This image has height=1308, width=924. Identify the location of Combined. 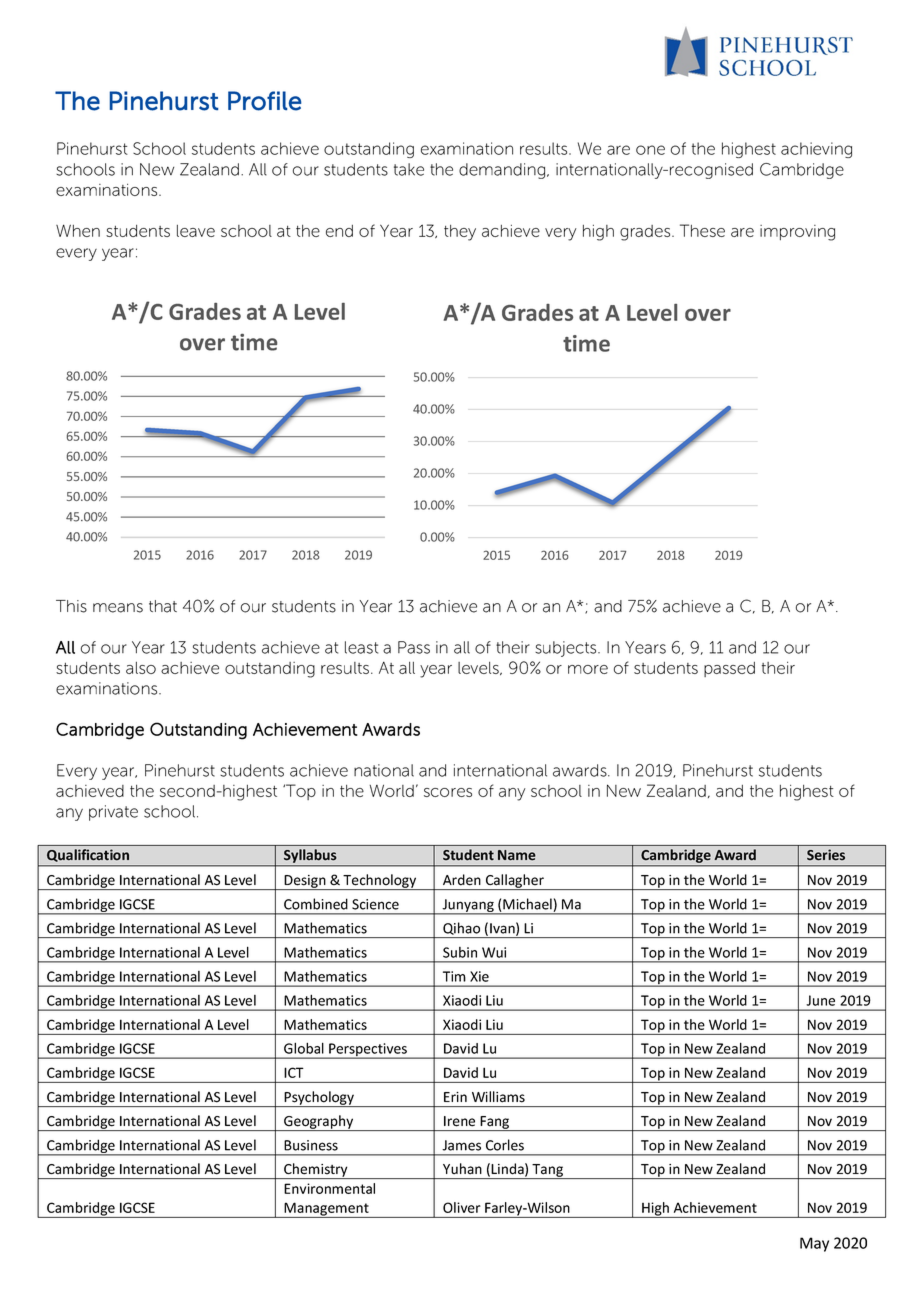
(316, 904).
